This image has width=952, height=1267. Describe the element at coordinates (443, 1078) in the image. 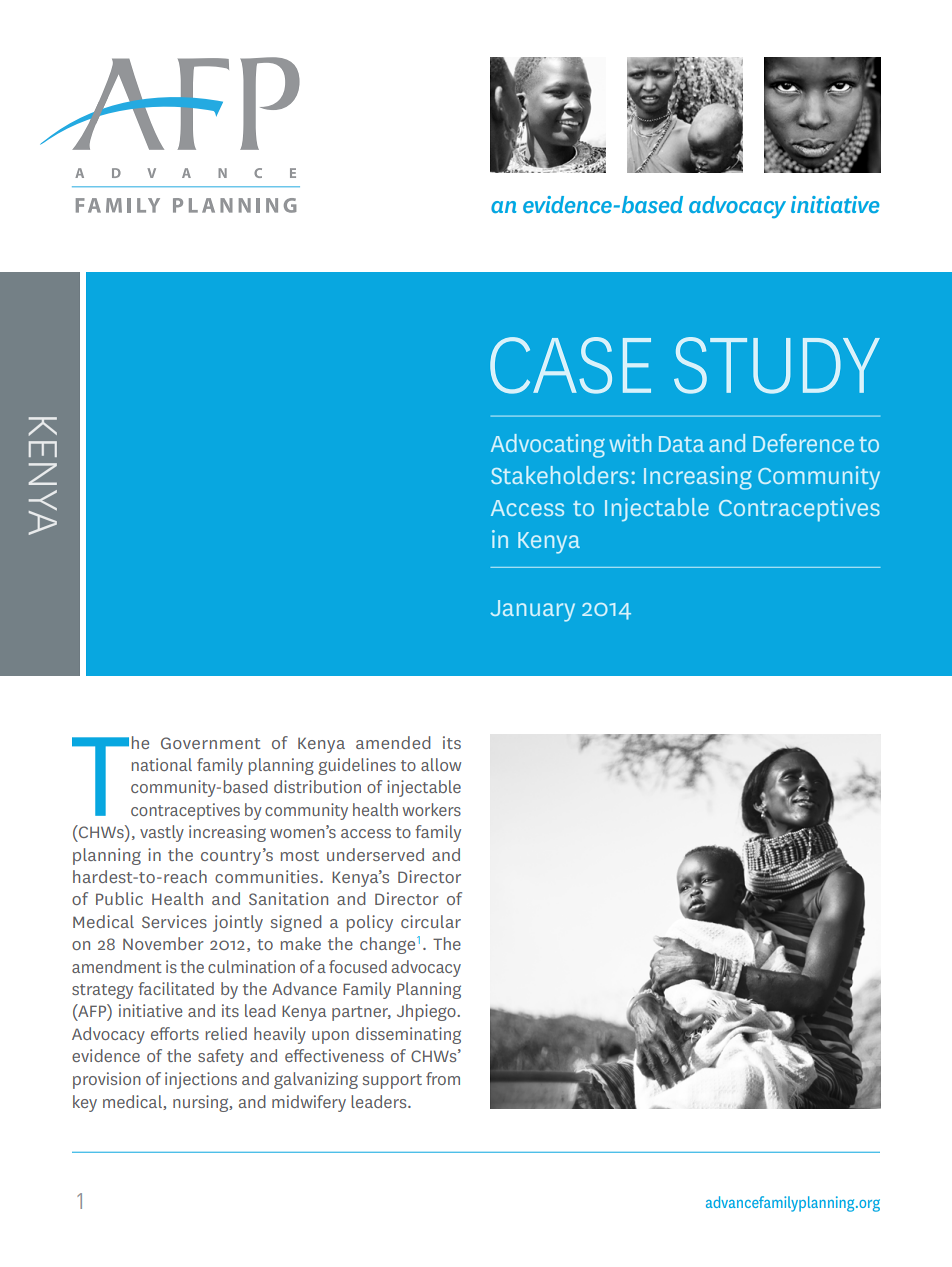

I see `from` at that location.
